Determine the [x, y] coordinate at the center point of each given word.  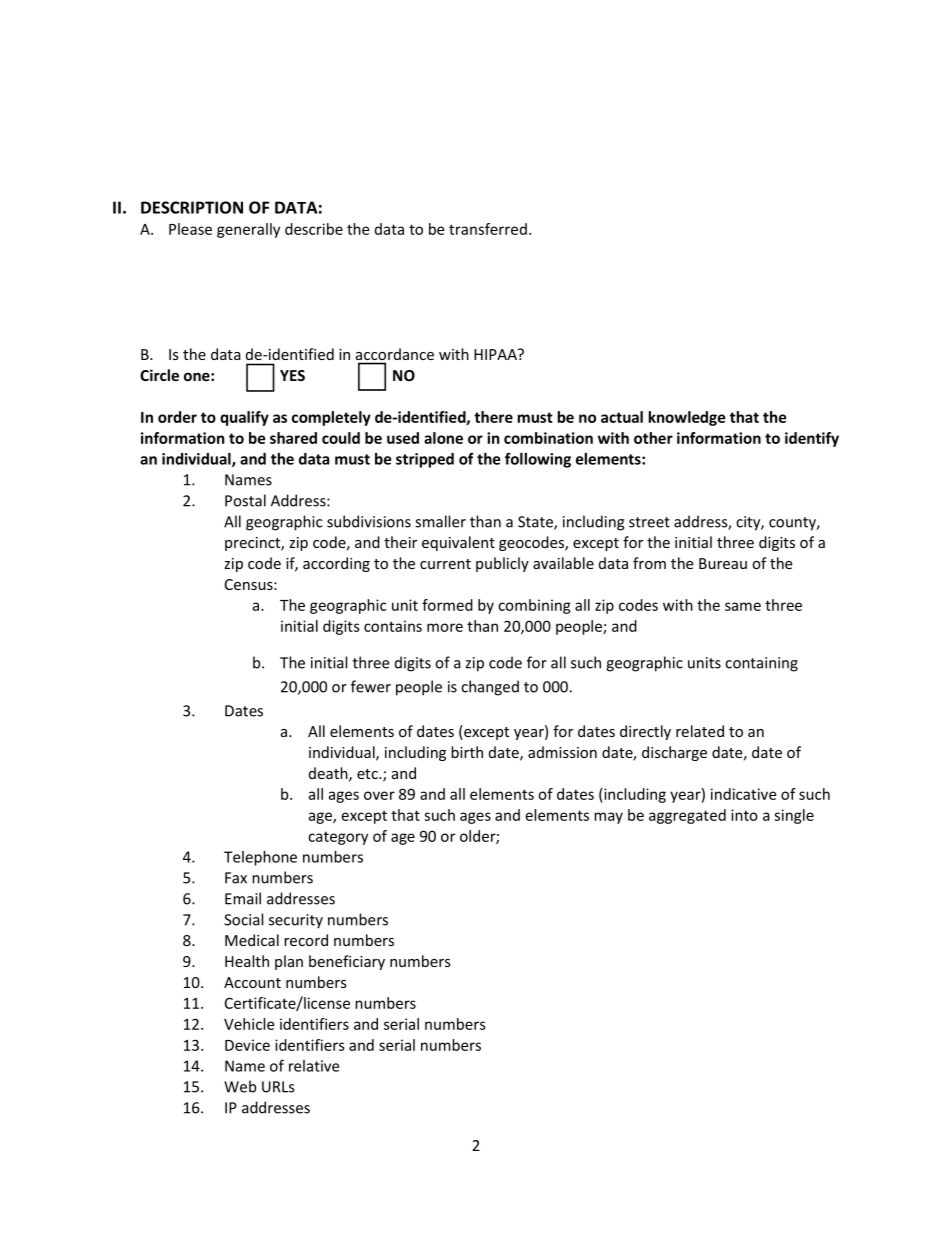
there [493, 417]
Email [243, 898]
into [744, 815]
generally [248, 230]
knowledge [687, 418]
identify [812, 439]
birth [467, 752]
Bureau [723, 563]
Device [247, 1045]
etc [368, 774]
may [608, 818]
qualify [244, 418]
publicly [502, 564]
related [700, 731]
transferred [488, 229]
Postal [245, 500]
